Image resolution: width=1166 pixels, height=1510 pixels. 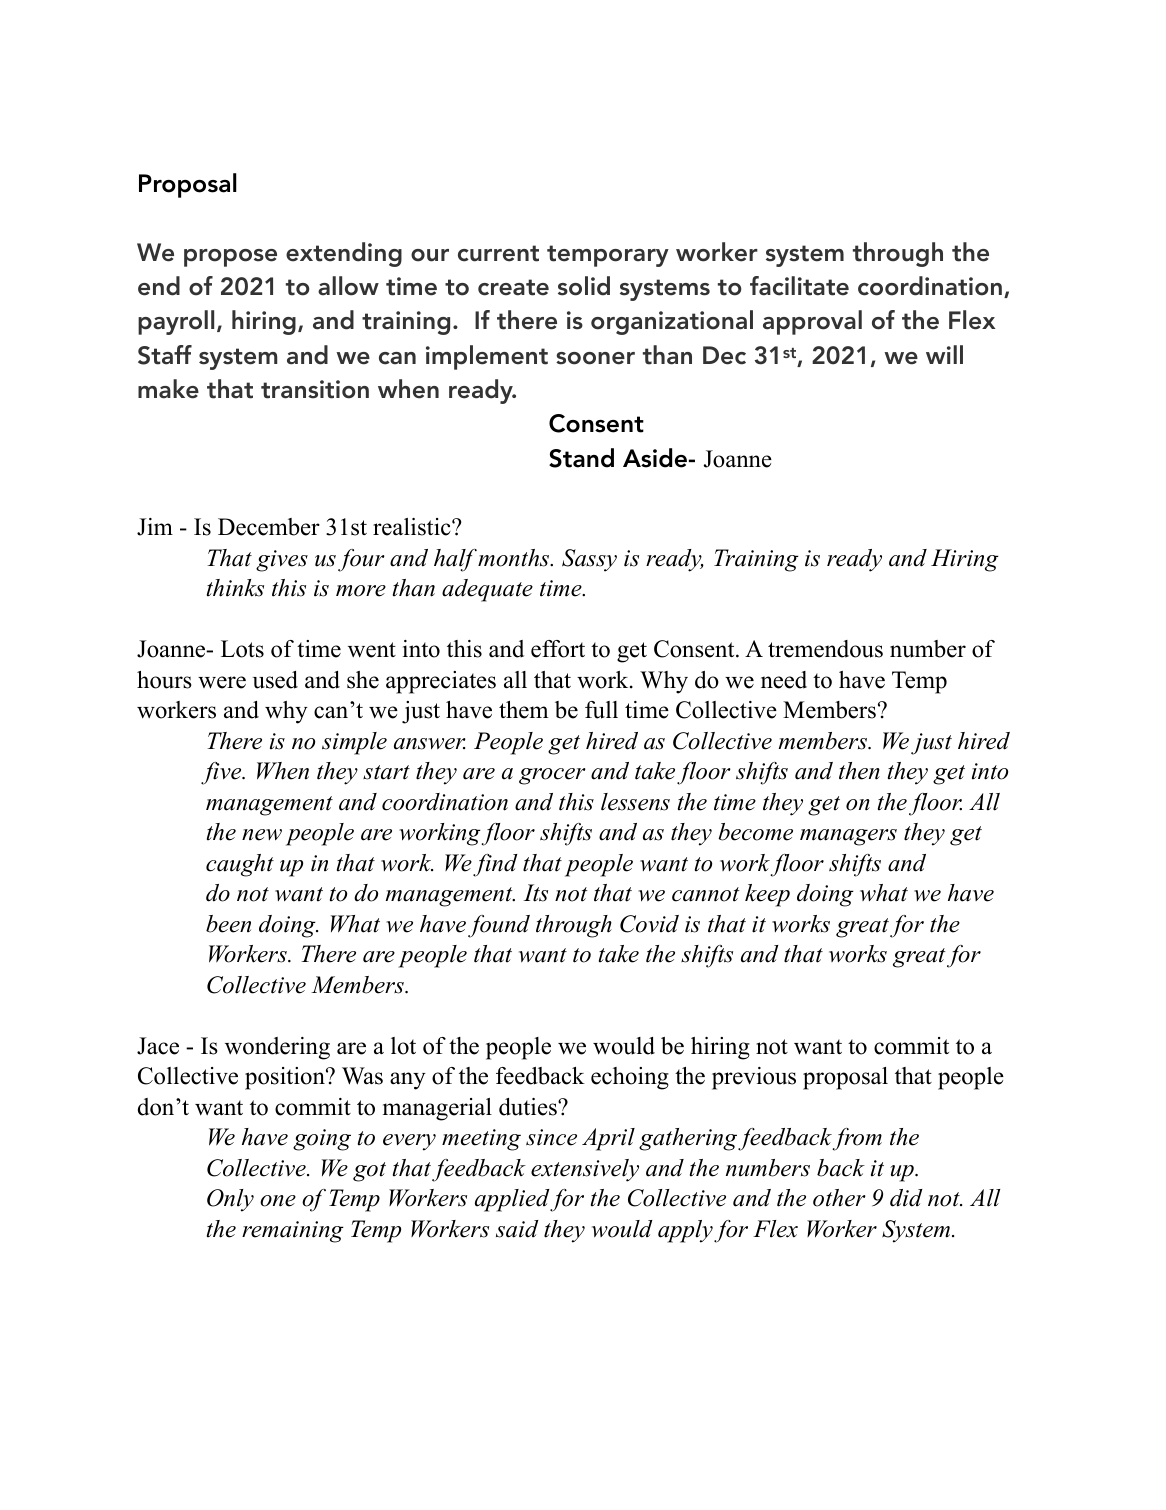 What do you see at coordinates (230, 258) in the screenshot?
I see `propose` at bounding box center [230, 258].
